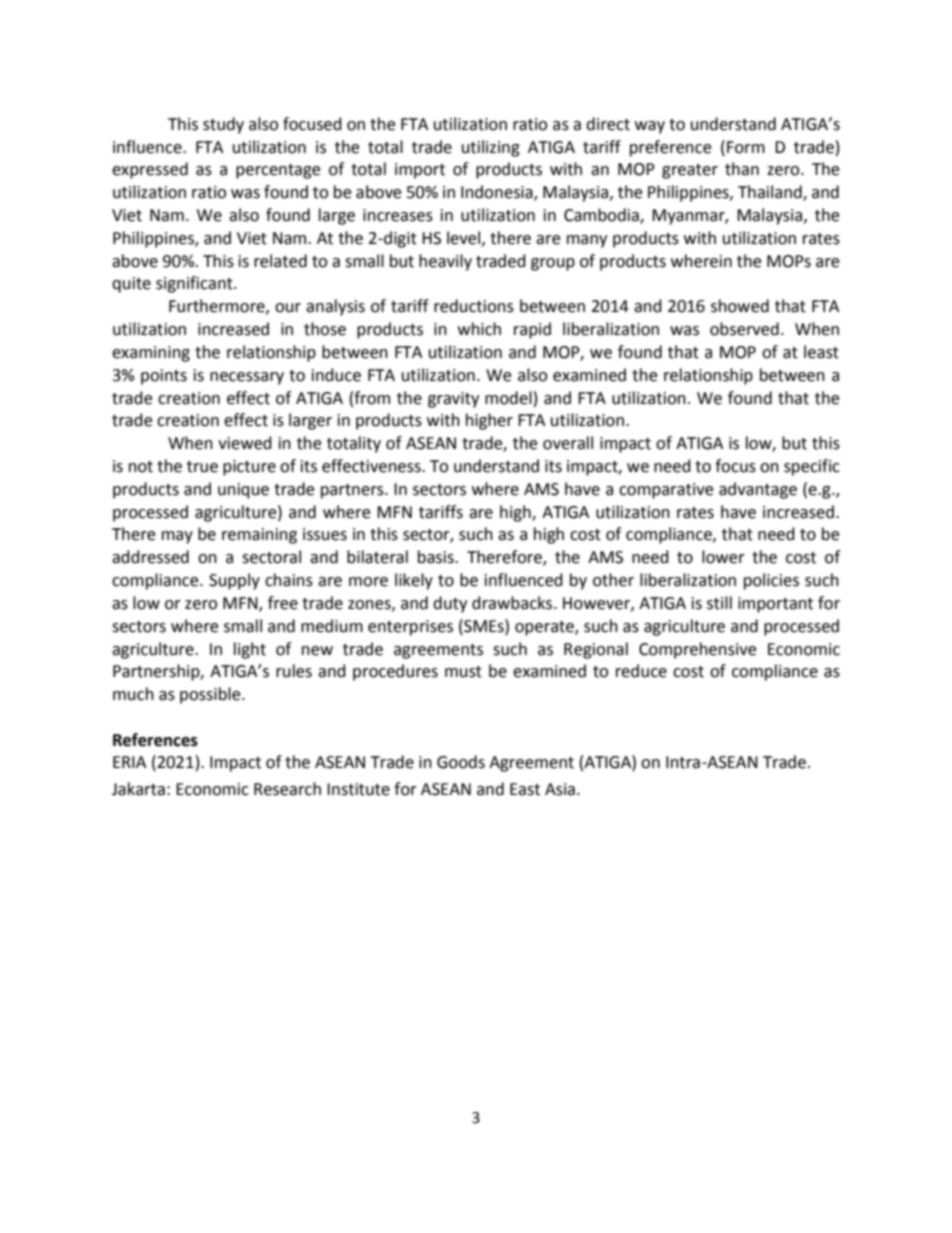 The height and width of the screenshot is (1233, 952). I want to click on Supply, so click(234, 581).
